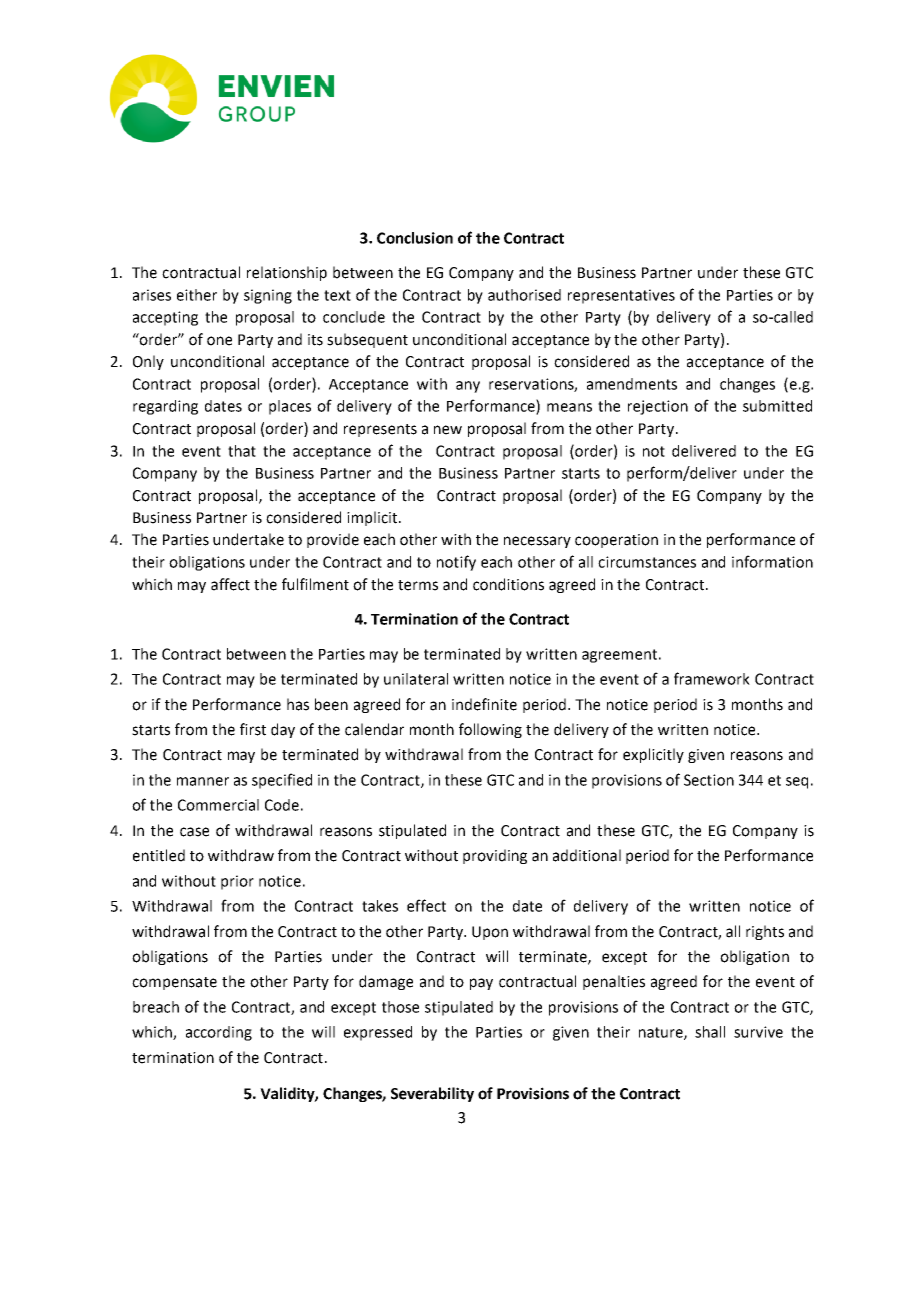 The width and height of the page is (924, 1308). I want to click on rejection, so click(658, 407).
